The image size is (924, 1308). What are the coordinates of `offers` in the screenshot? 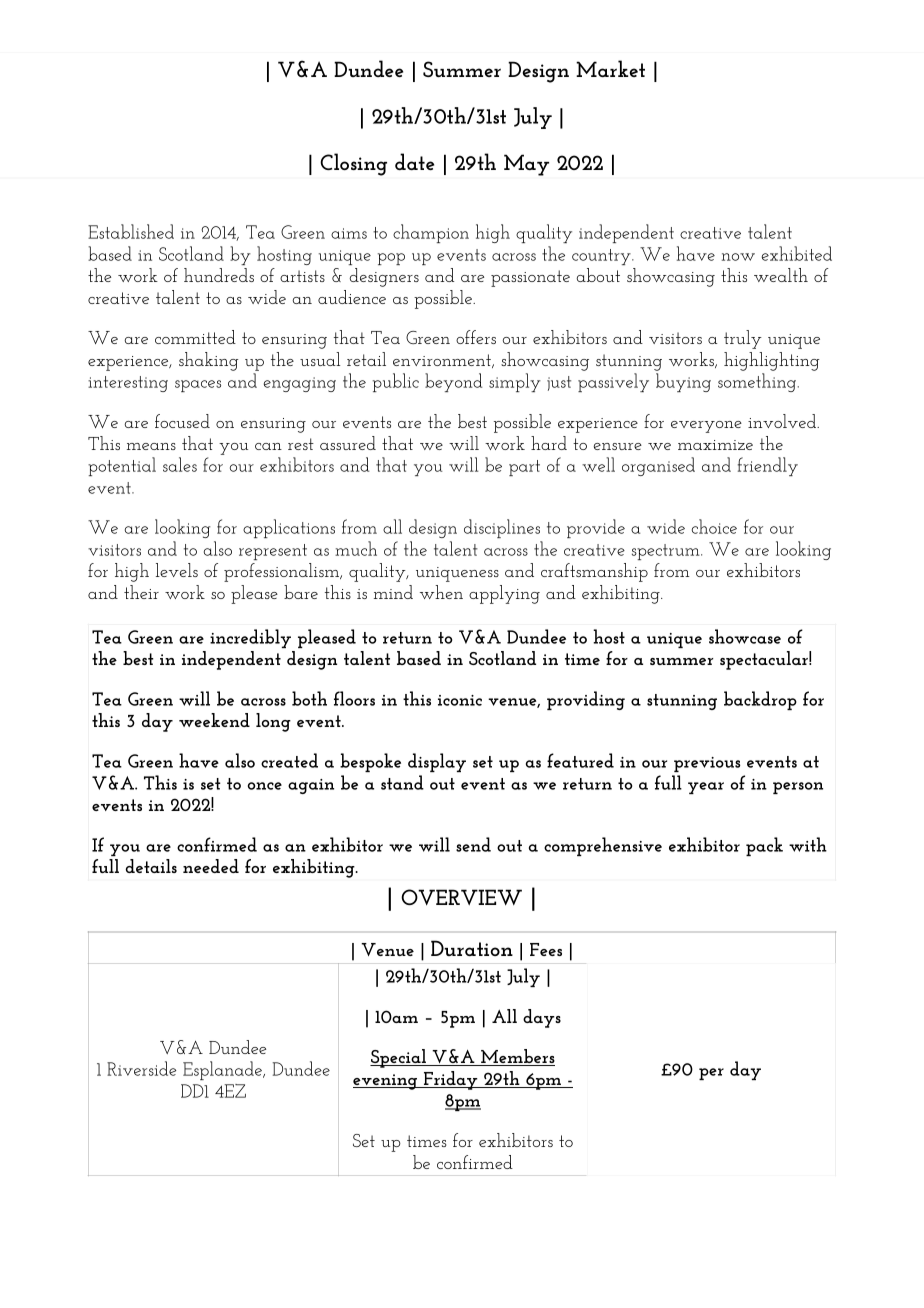 It's located at (476, 337).
